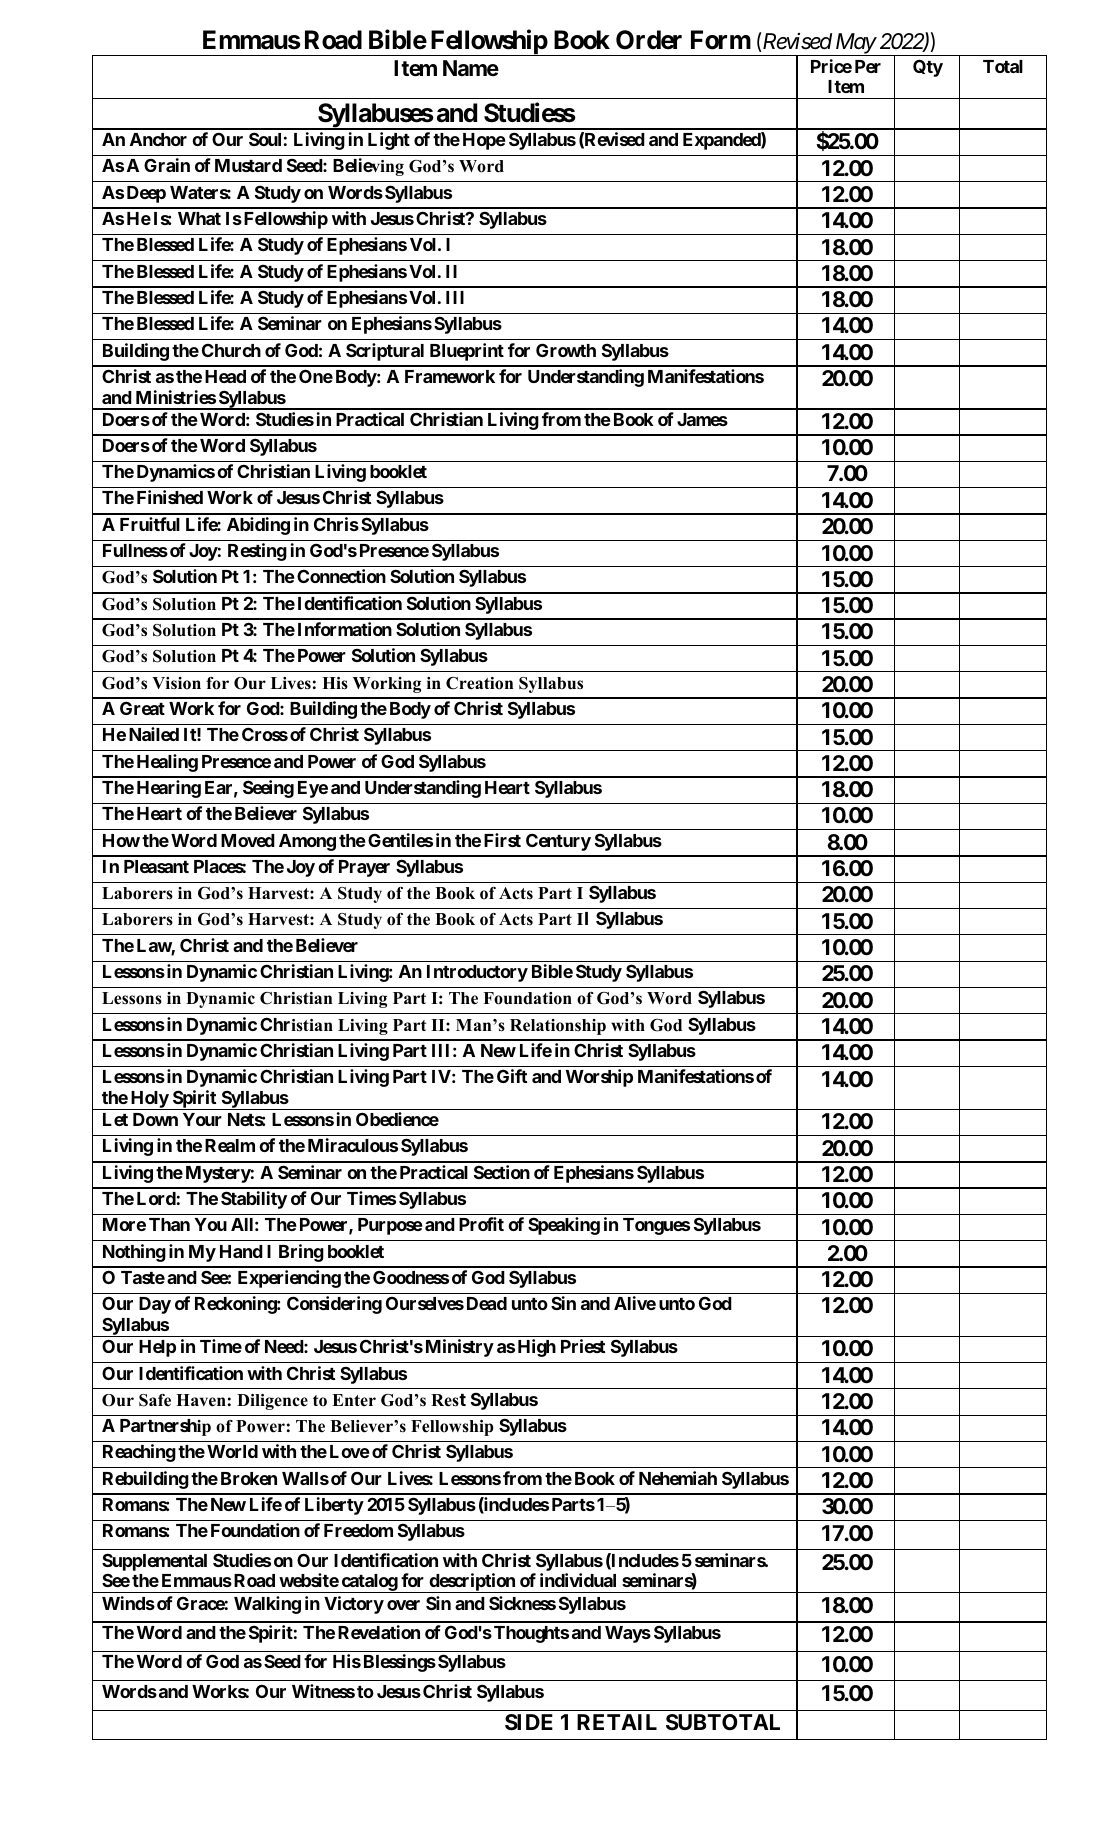 This screenshot has width=1106, height=1822. I want to click on Soul, so click(265, 139).
